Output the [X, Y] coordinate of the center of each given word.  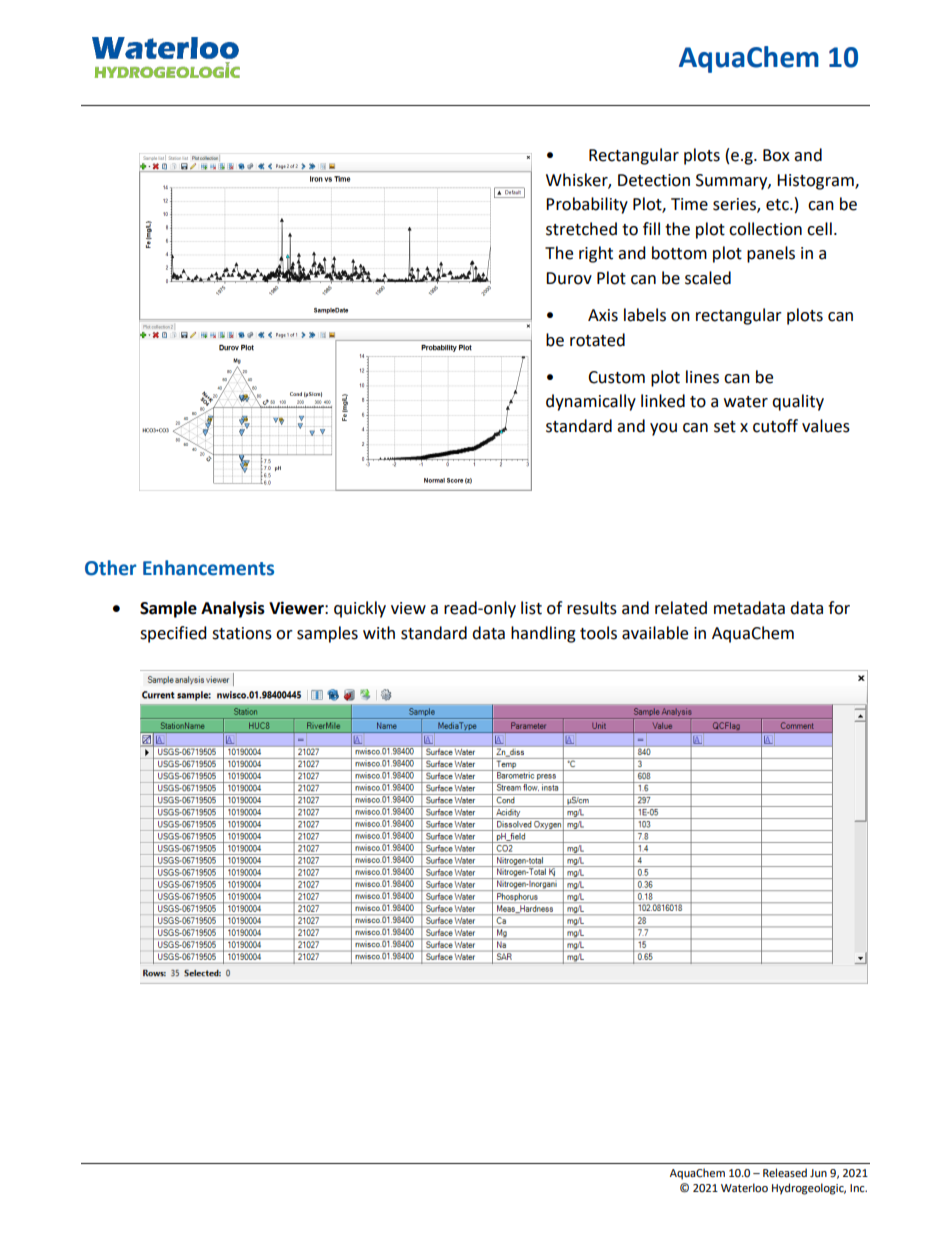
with [379, 633]
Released [785, 1173]
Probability [587, 205]
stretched [581, 229]
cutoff [775, 426]
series [735, 205]
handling [543, 634]
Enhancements [208, 568]
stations [242, 633]
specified [173, 634]
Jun [818, 1173]
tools [598, 633]
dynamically [591, 402]
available [655, 633]
